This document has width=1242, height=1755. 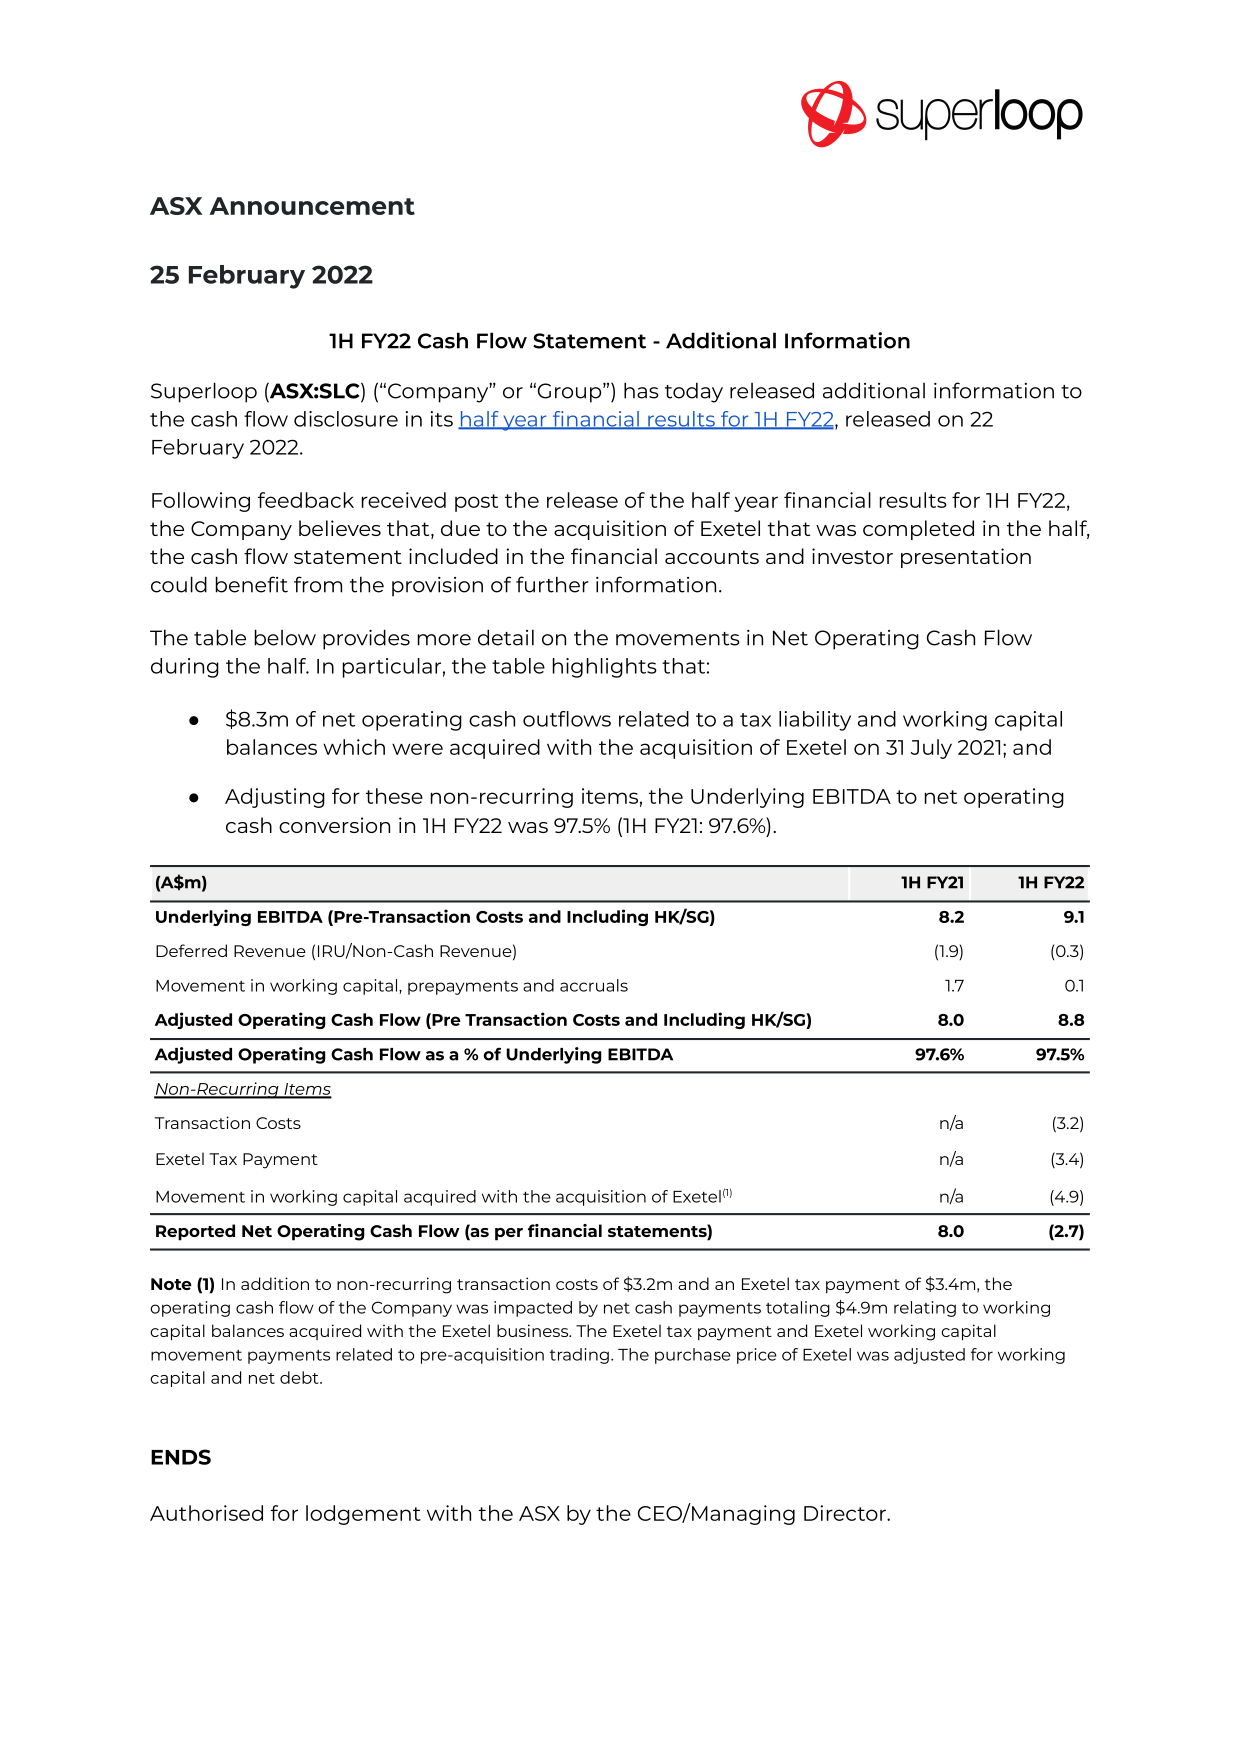 I want to click on Authorised, so click(x=206, y=1513).
